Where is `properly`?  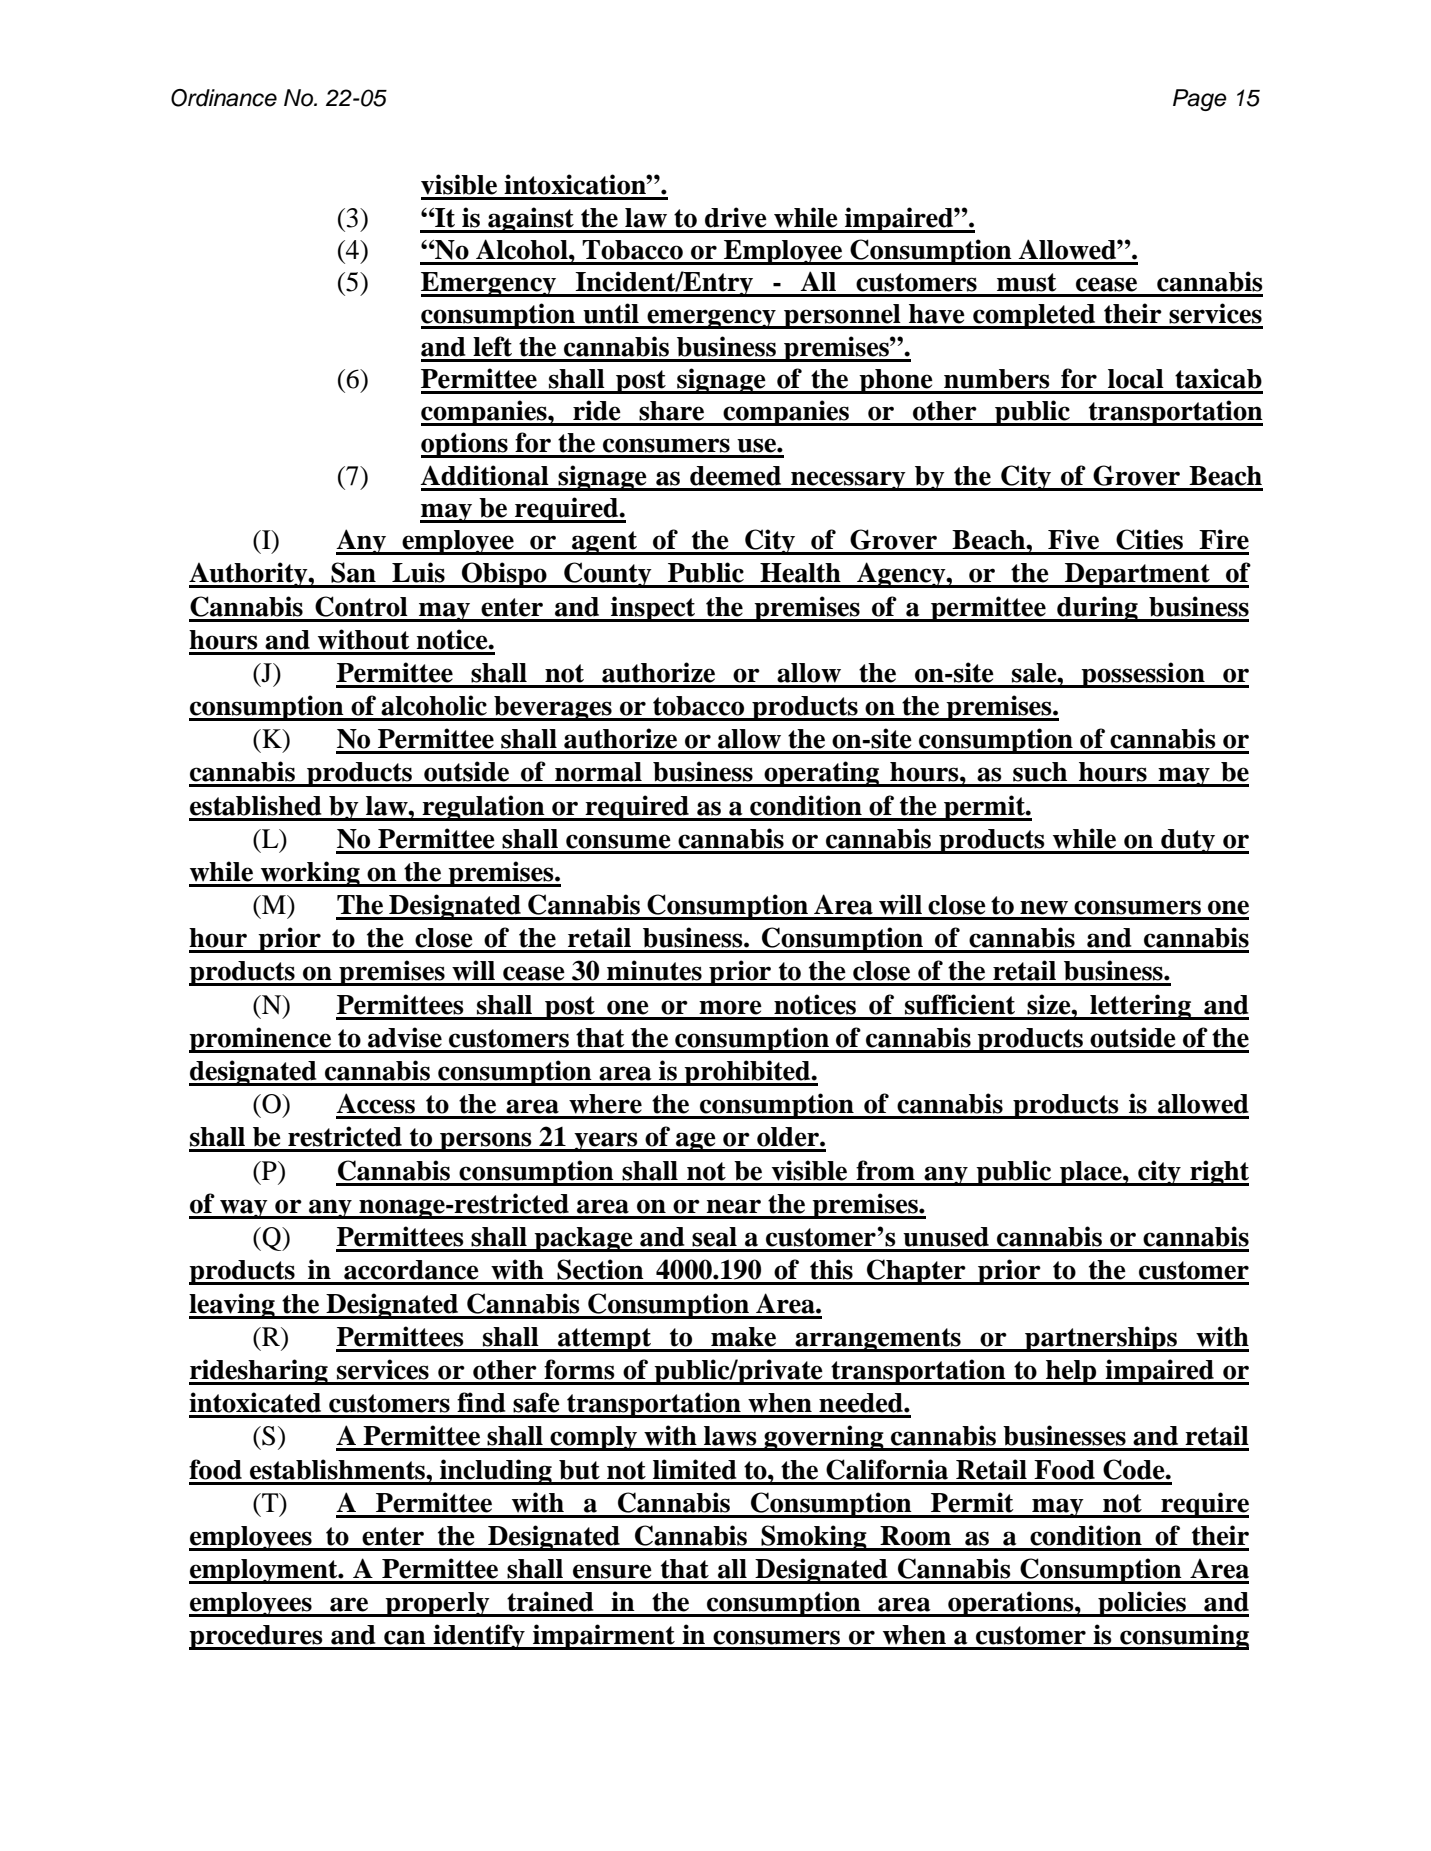 properly is located at coordinates (438, 1604).
